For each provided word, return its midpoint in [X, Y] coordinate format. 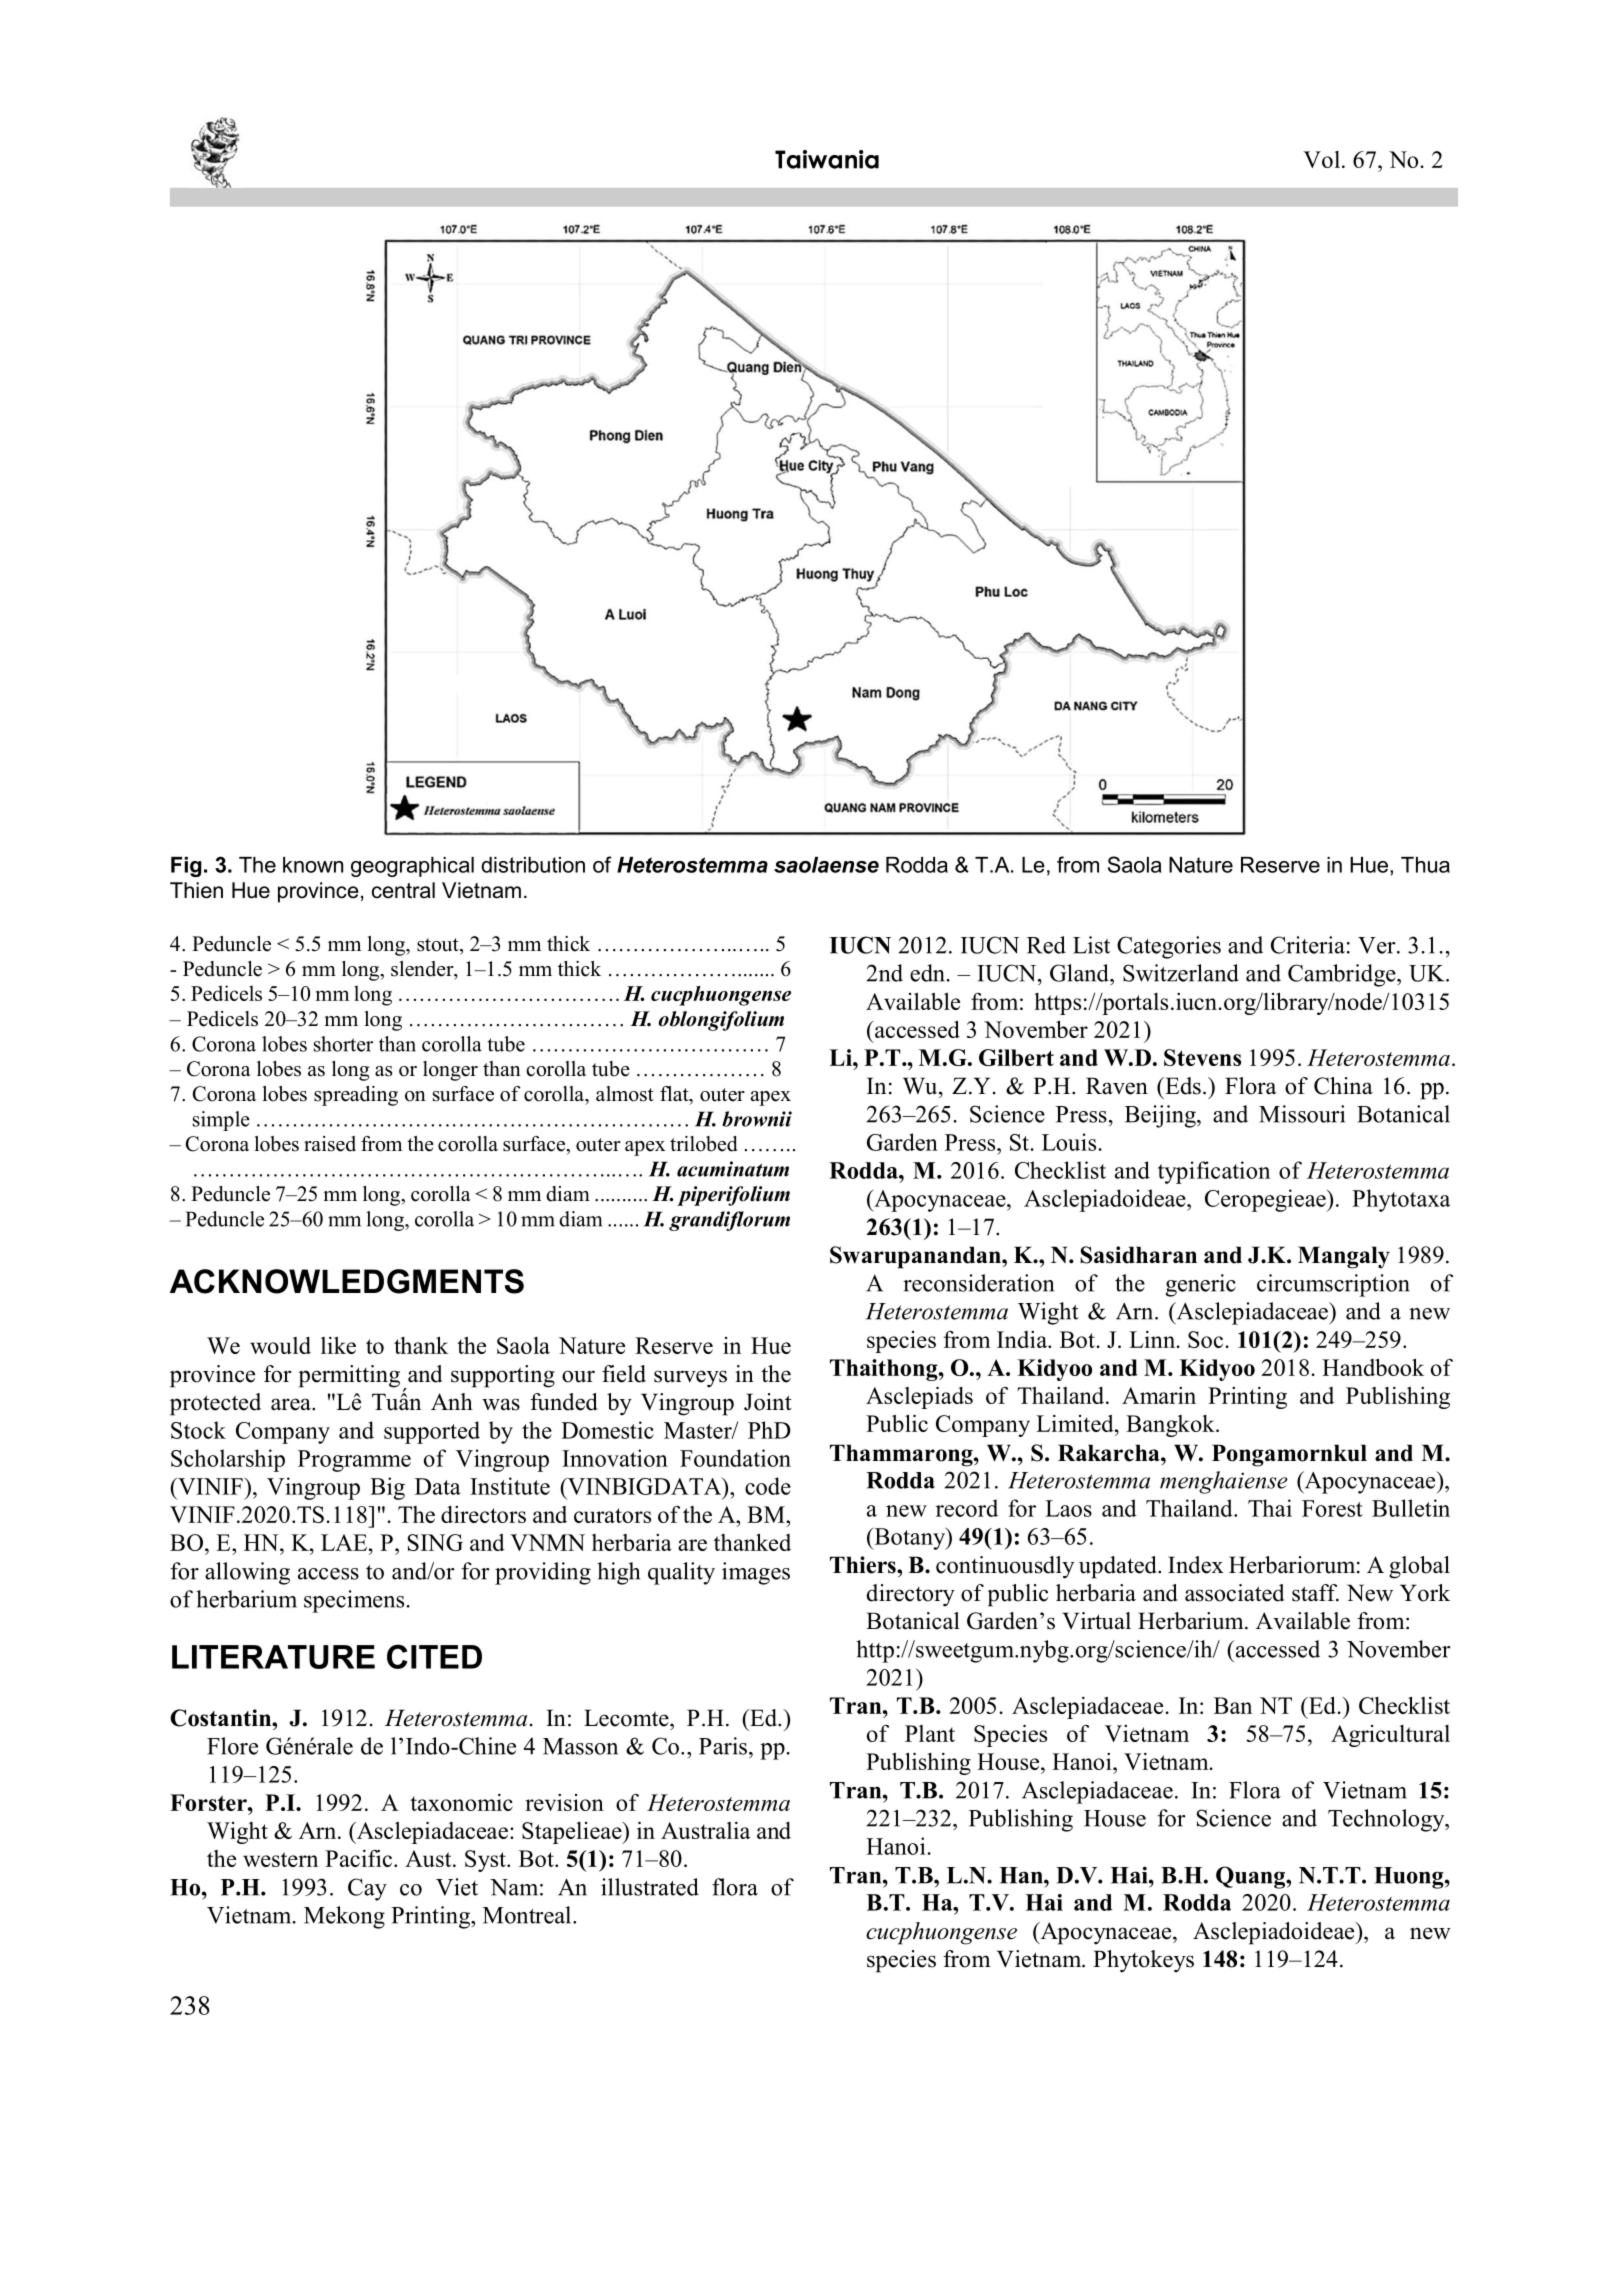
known [313, 865]
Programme [354, 1461]
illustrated [650, 1887]
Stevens [1202, 1057]
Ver [1378, 945]
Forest [1332, 1508]
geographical [412, 867]
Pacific [358, 1858]
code [768, 1486]
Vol [1321, 159]
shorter [343, 1044]
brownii [757, 1119]
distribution [533, 865]
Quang [1251, 1877]
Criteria [1308, 945]
